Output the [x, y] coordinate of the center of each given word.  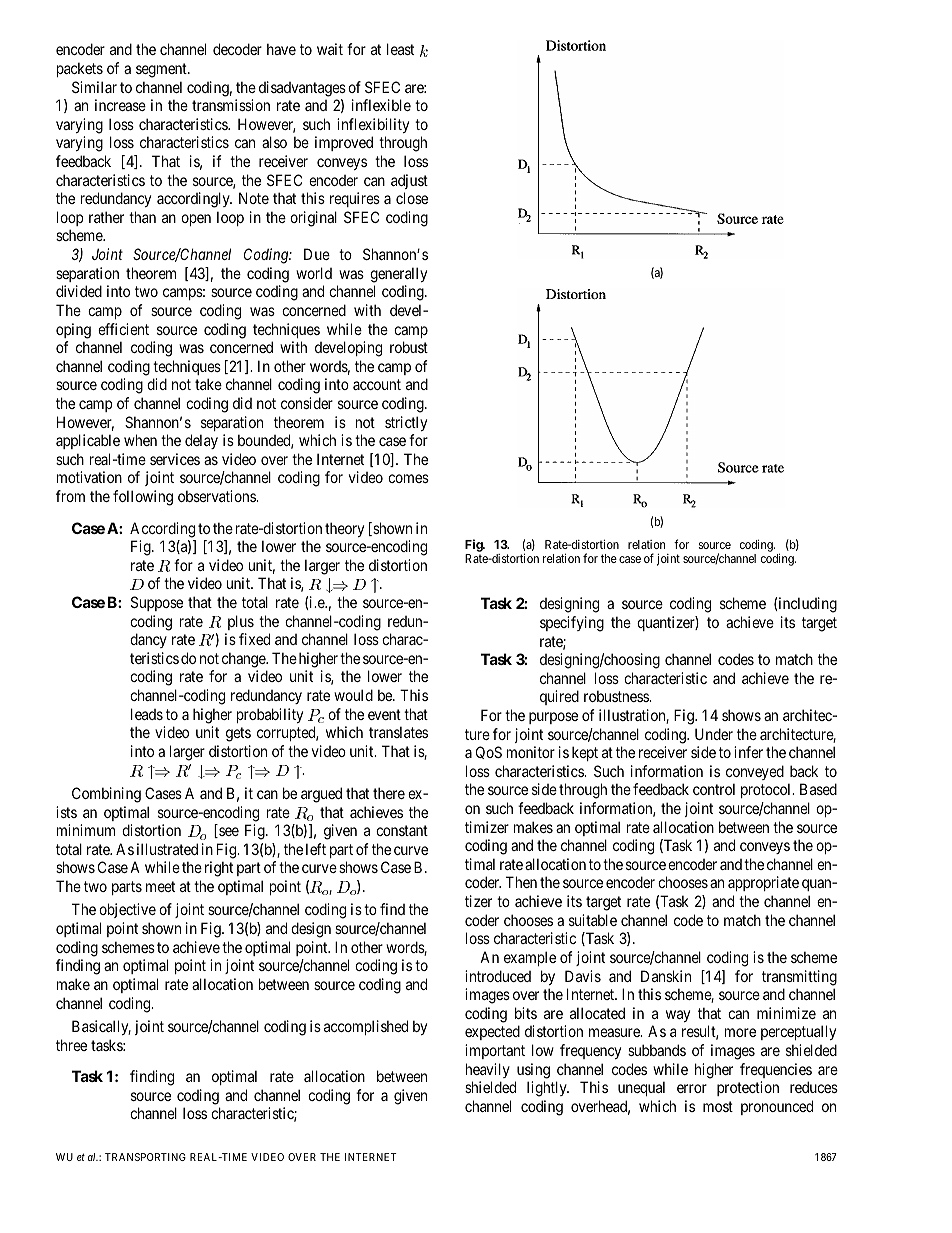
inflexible [381, 105]
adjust [409, 181]
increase [120, 105]
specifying [572, 624]
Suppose [157, 603]
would [353, 695]
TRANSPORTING [145, 1157]
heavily [488, 1070]
